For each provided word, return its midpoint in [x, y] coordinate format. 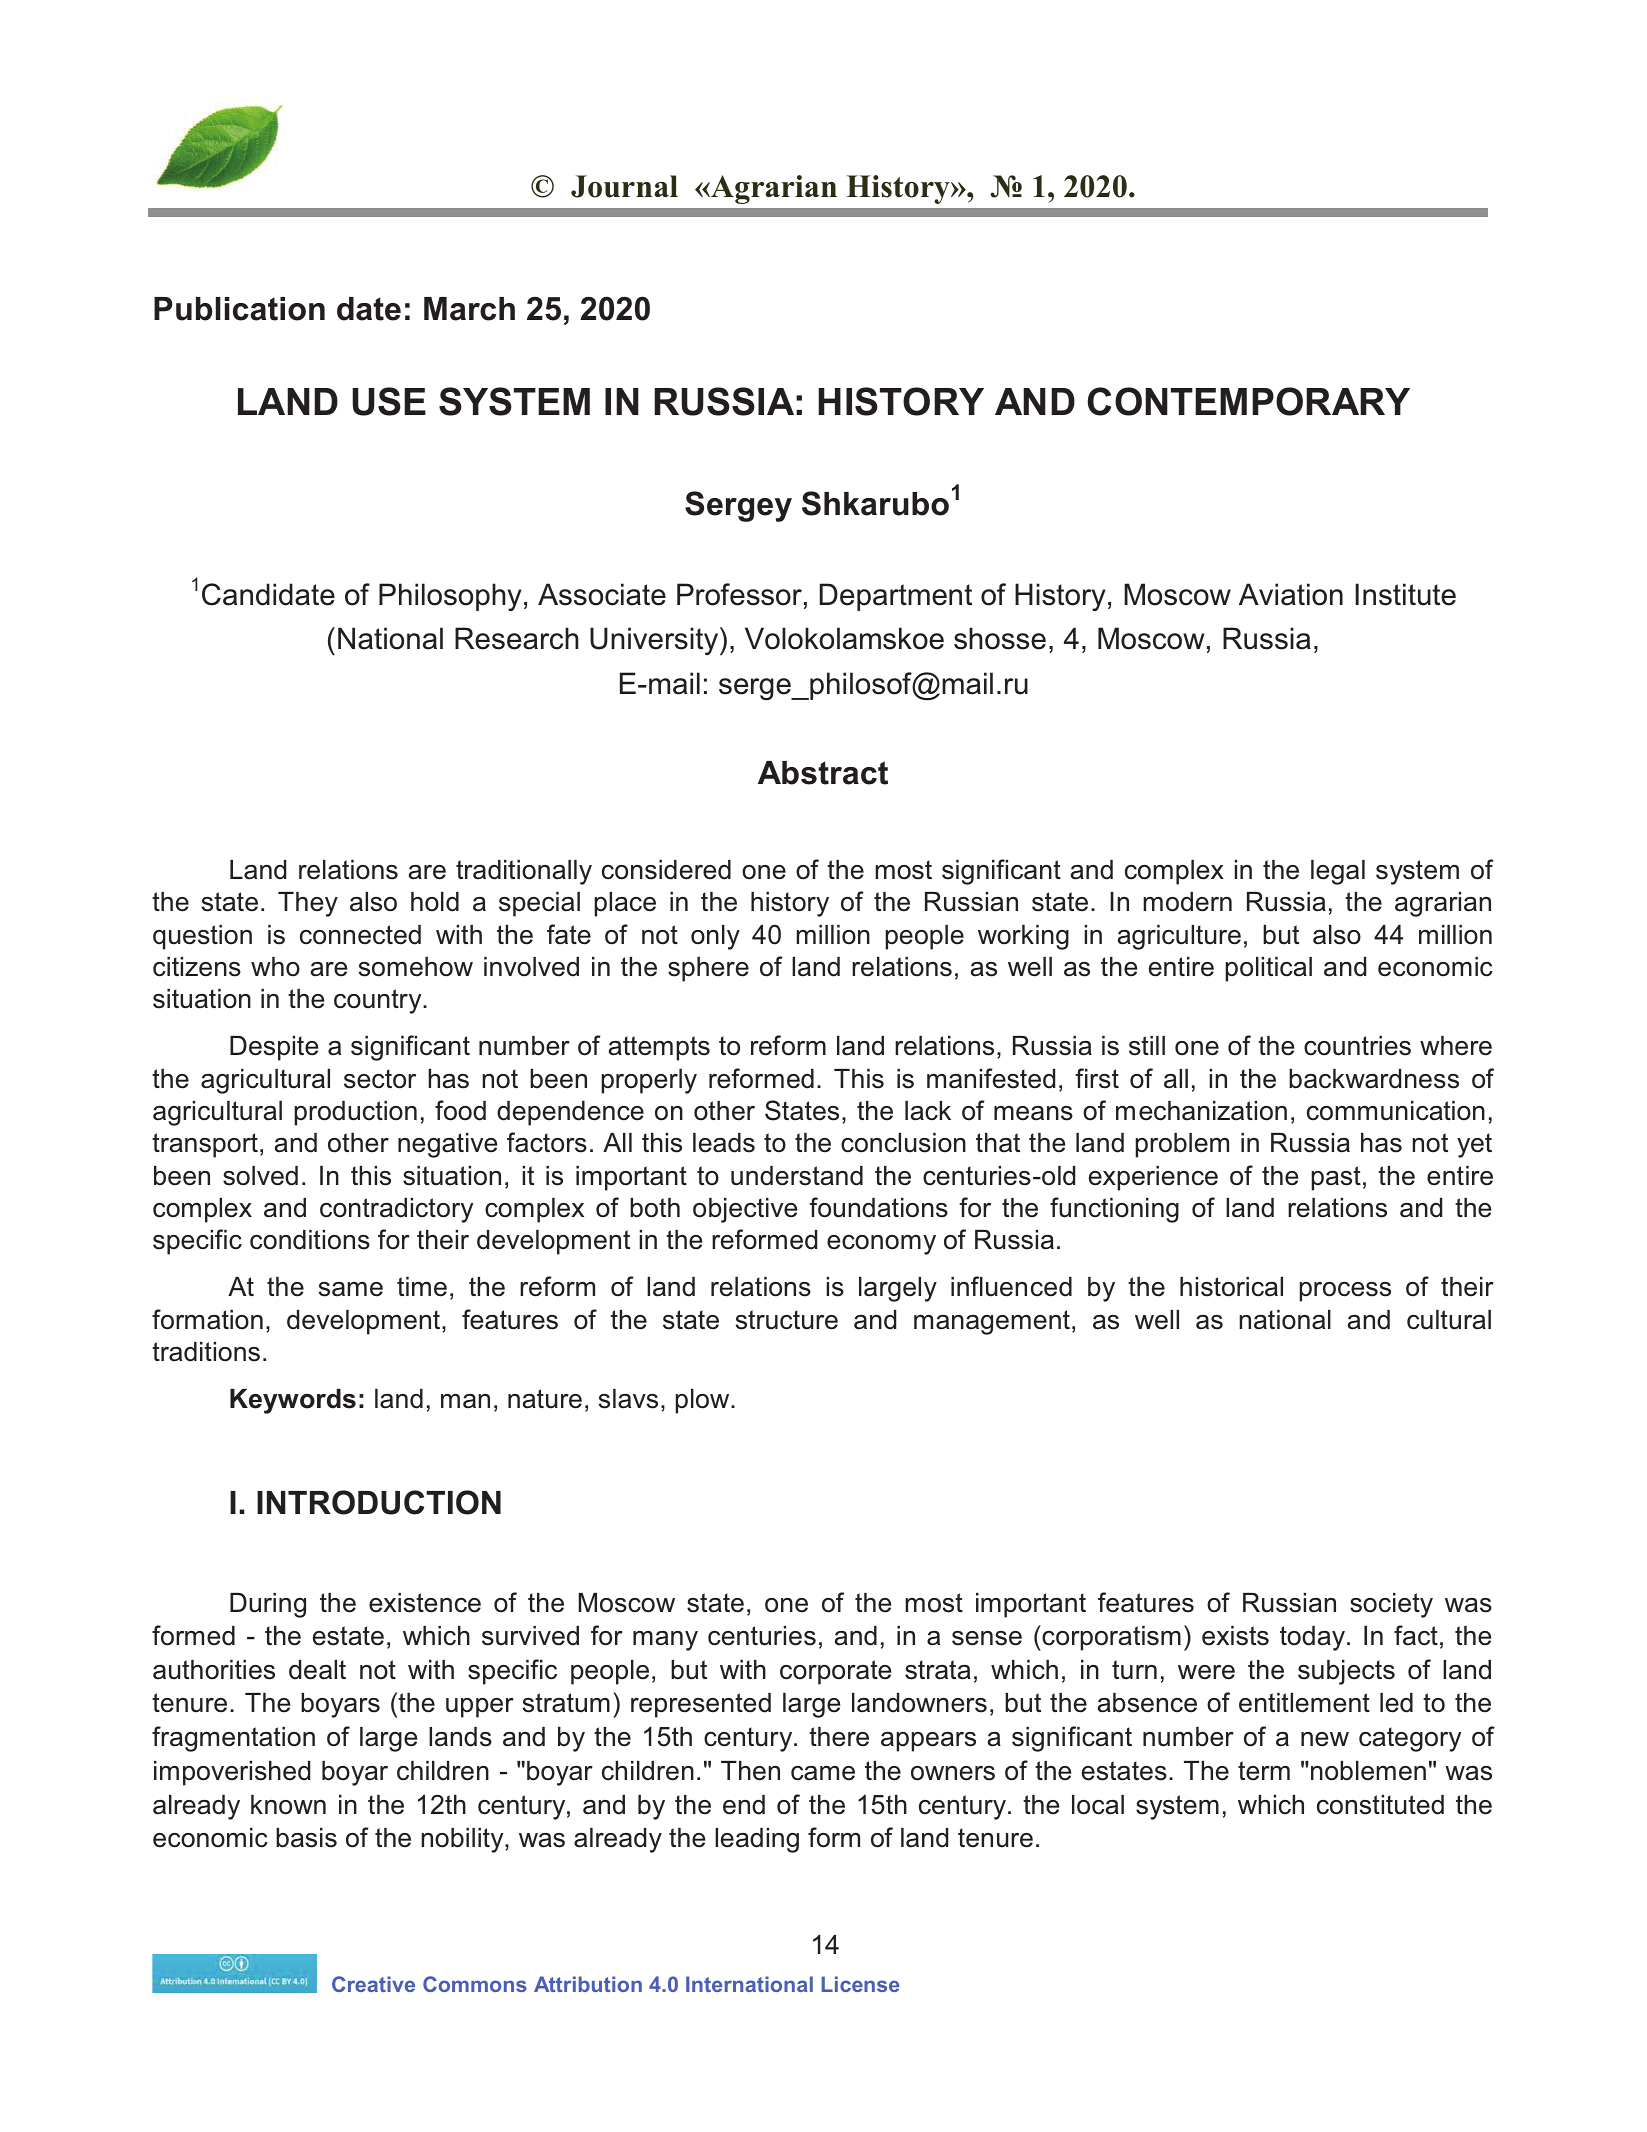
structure [787, 1320]
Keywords [293, 1401]
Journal [624, 186]
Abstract [823, 773]
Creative [373, 1984]
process [1345, 1292]
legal [1338, 872]
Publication [239, 309]
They [308, 904]
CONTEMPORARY [1249, 401]
